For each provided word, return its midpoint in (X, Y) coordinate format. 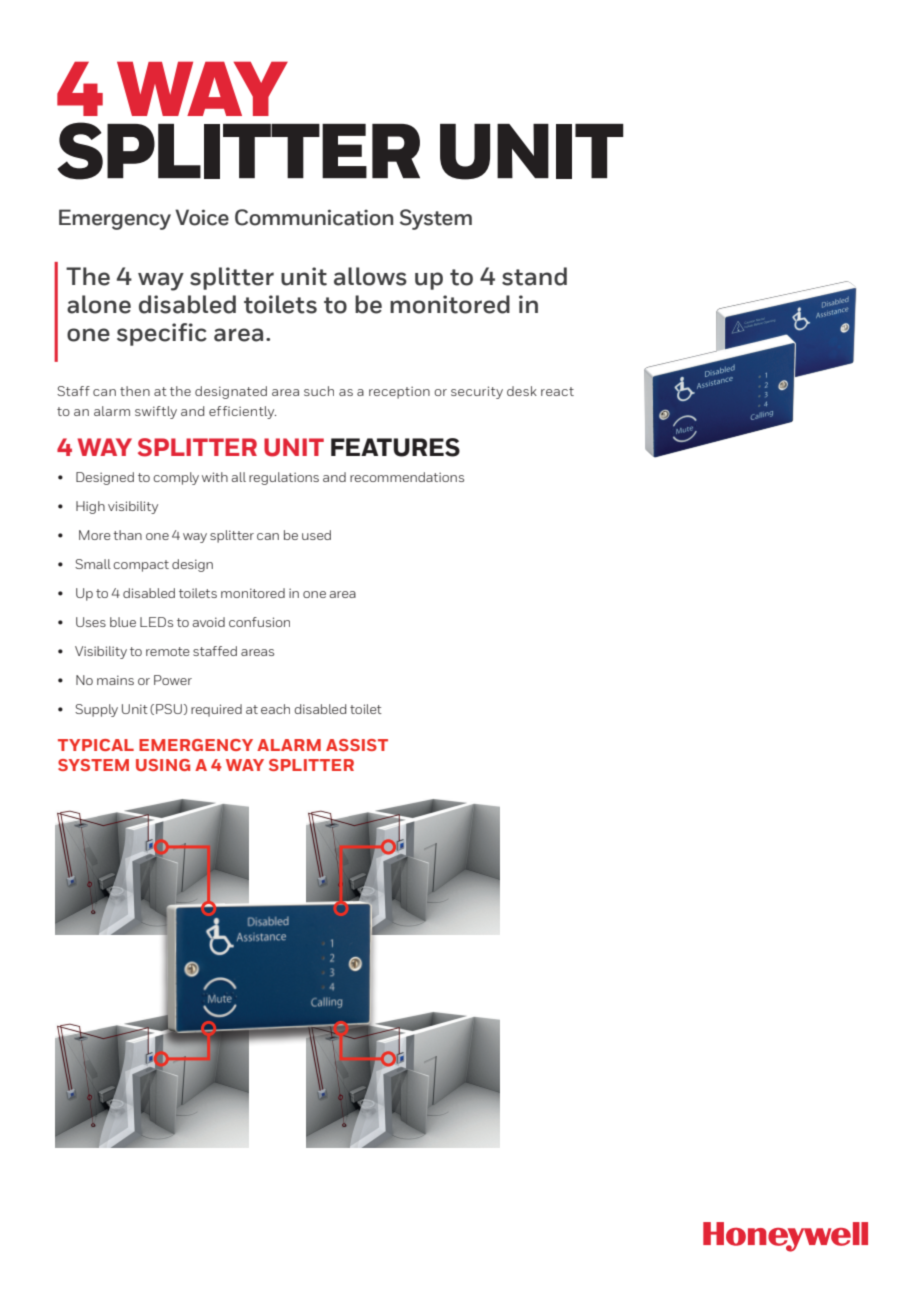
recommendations (407, 477)
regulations (284, 478)
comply (176, 478)
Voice (202, 217)
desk (522, 391)
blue (123, 622)
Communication (314, 217)
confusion (259, 622)
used (316, 535)
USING (163, 765)
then (135, 391)
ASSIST (357, 745)
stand (534, 276)
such (319, 391)
